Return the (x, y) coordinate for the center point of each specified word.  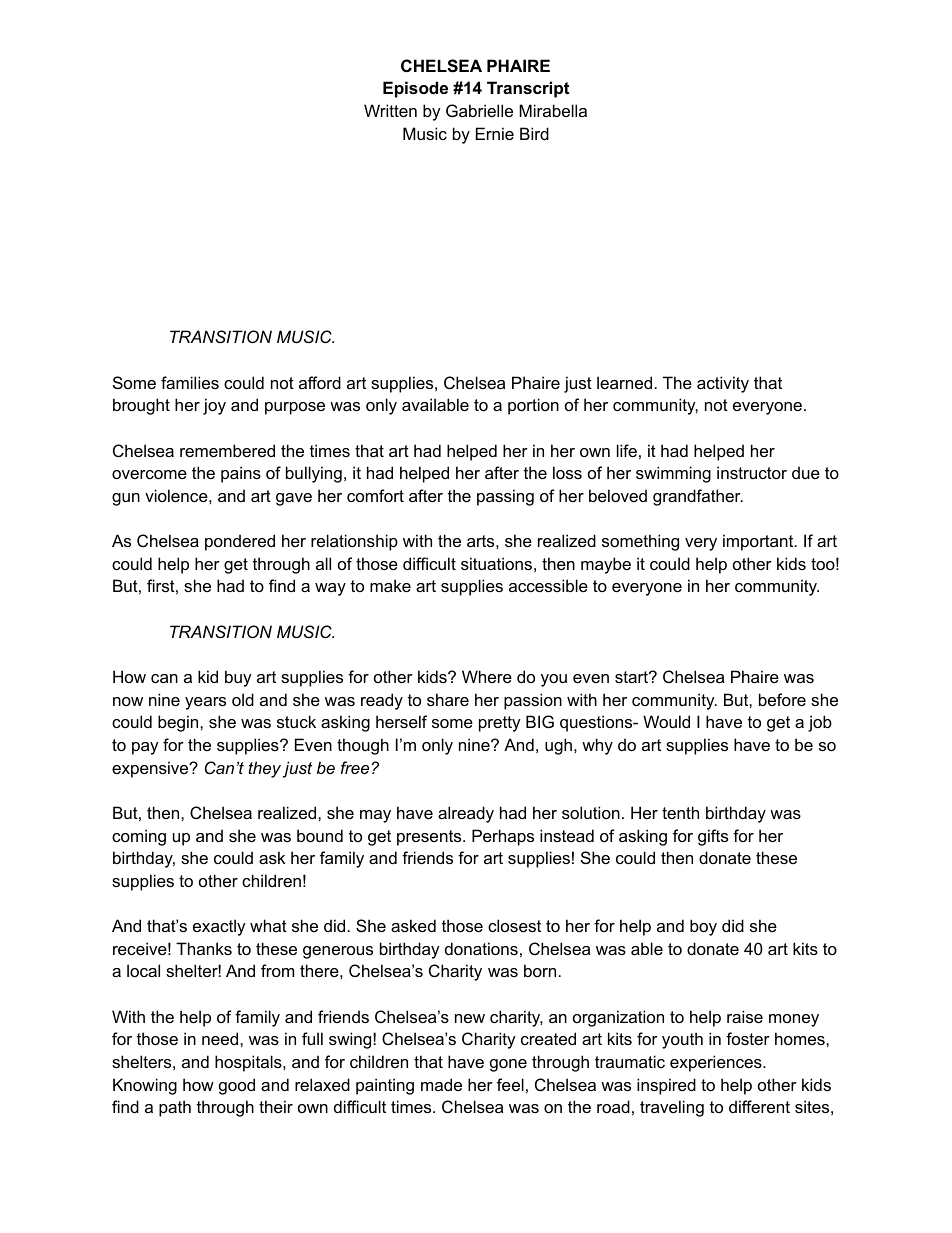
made (441, 1084)
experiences (717, 1063)
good (237, 1086)
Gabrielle (479, 110)
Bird (534, 133)
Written (390, 110)
